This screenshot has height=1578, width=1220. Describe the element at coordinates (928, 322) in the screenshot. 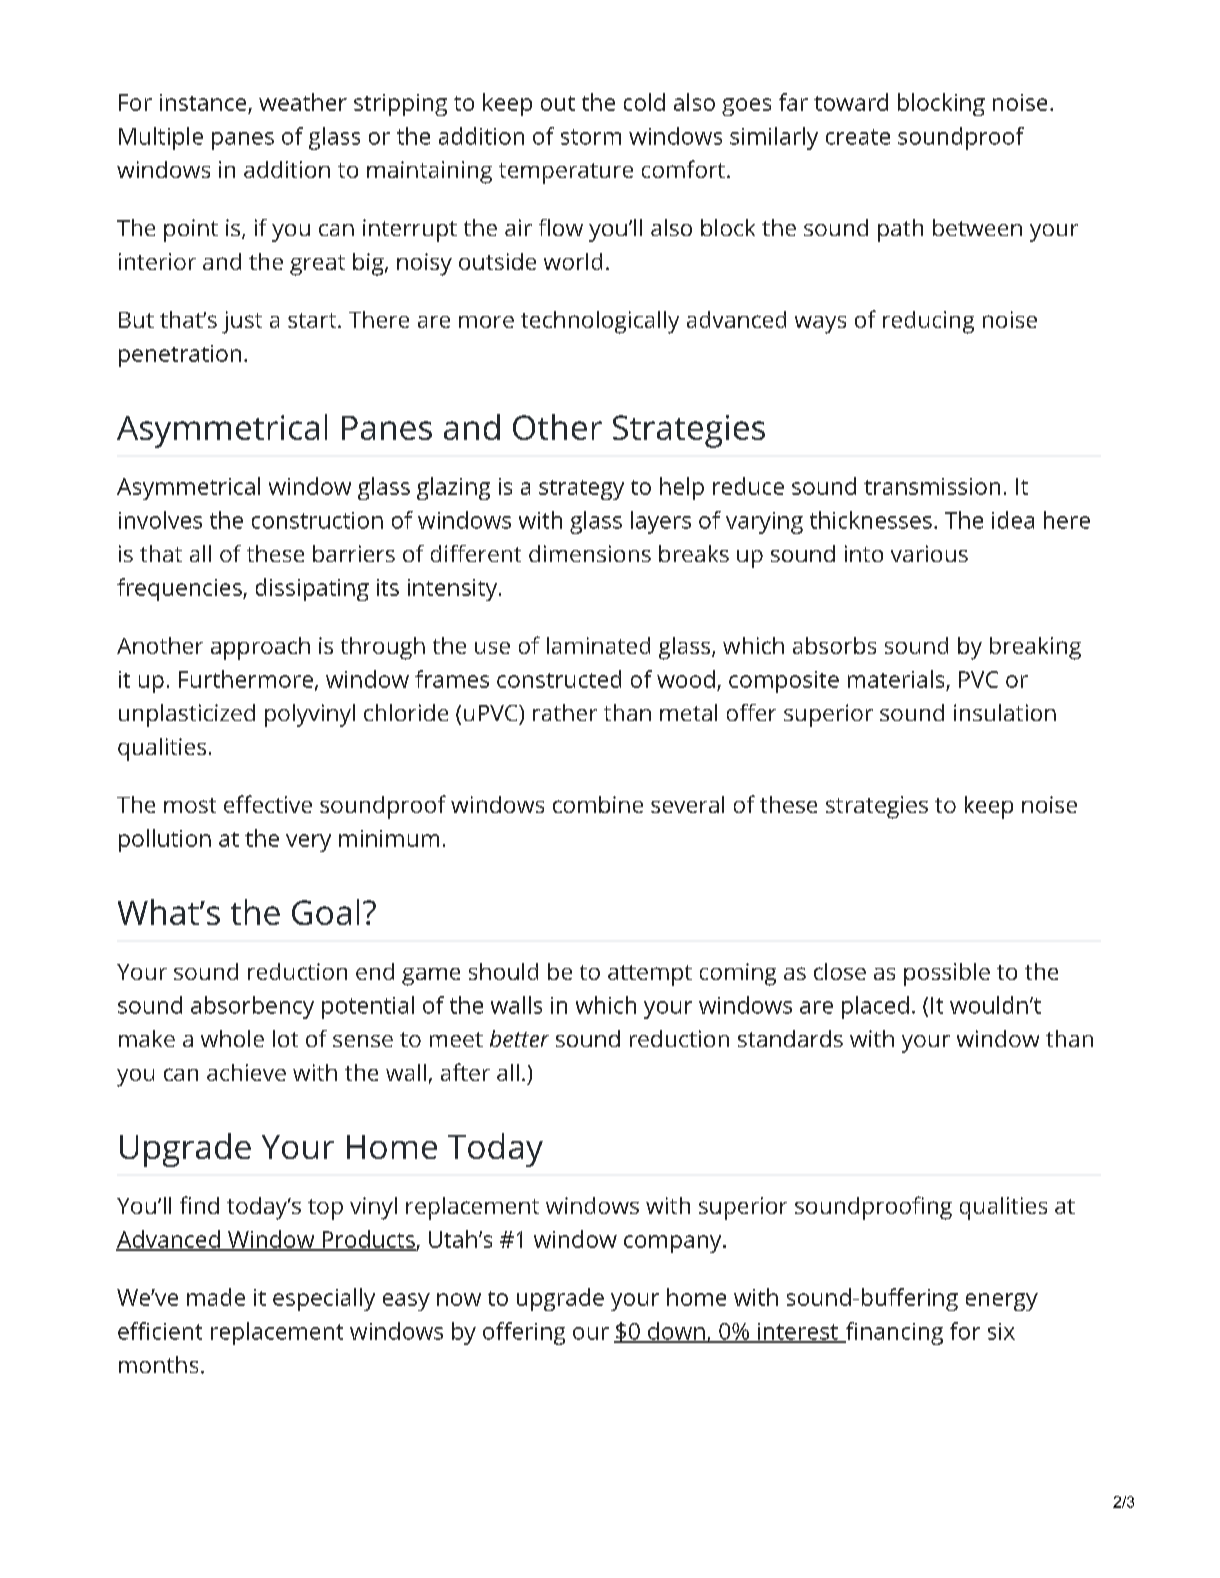

I see `reducing` at that location.
